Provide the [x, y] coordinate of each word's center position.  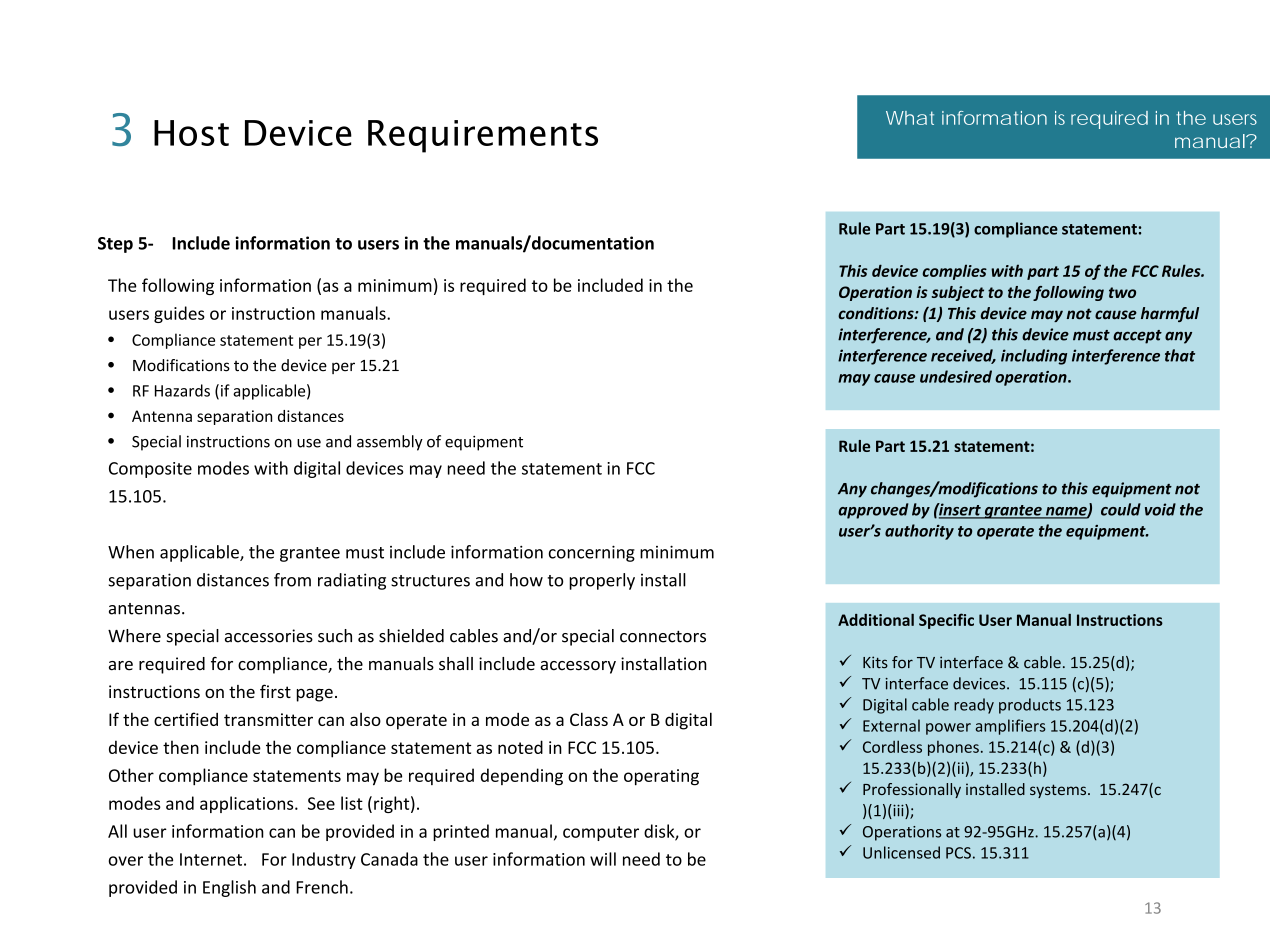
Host [191, 133]
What [910, 118]
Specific [946, 621]
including [1034, 357]
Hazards [182, 390]
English [229, 888]
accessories [269, 636]
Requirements [483, 136]
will [603, 859]
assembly [390, 443]
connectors [663, 637]
